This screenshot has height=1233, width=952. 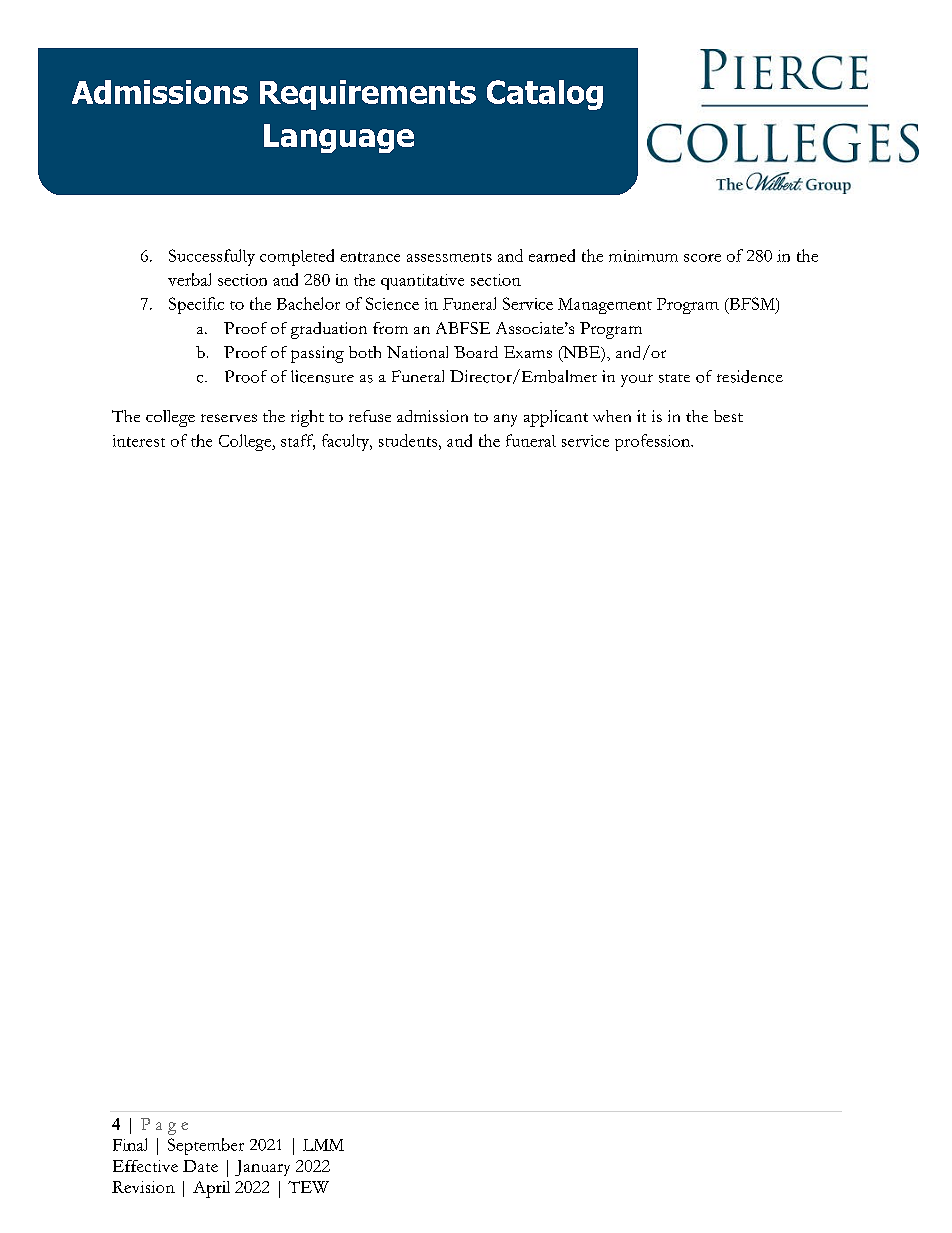 I want to click on Catalog, so click(x=545, y=95).
